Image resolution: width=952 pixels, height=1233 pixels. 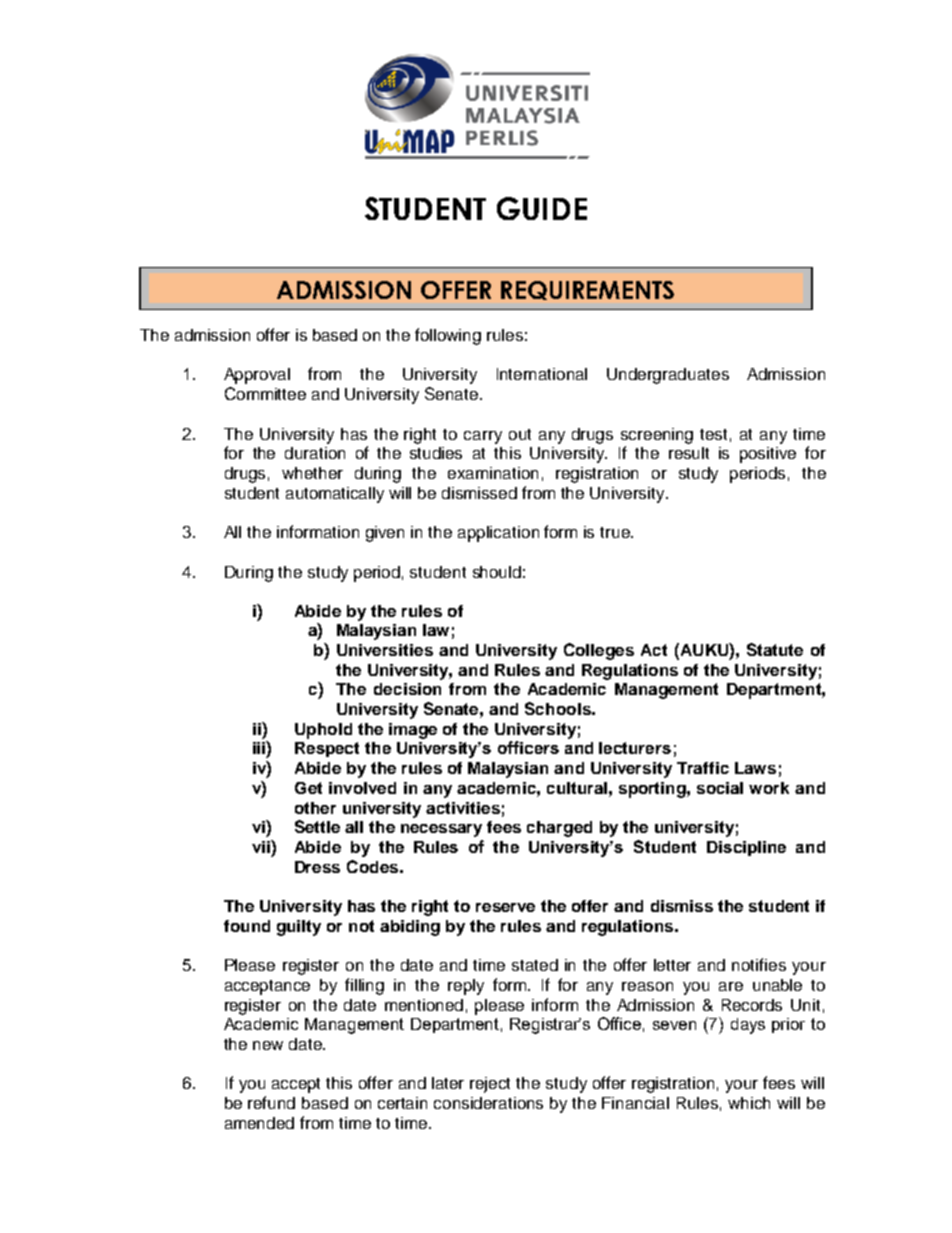 I want to click on out, so click(x=520, y=434).
